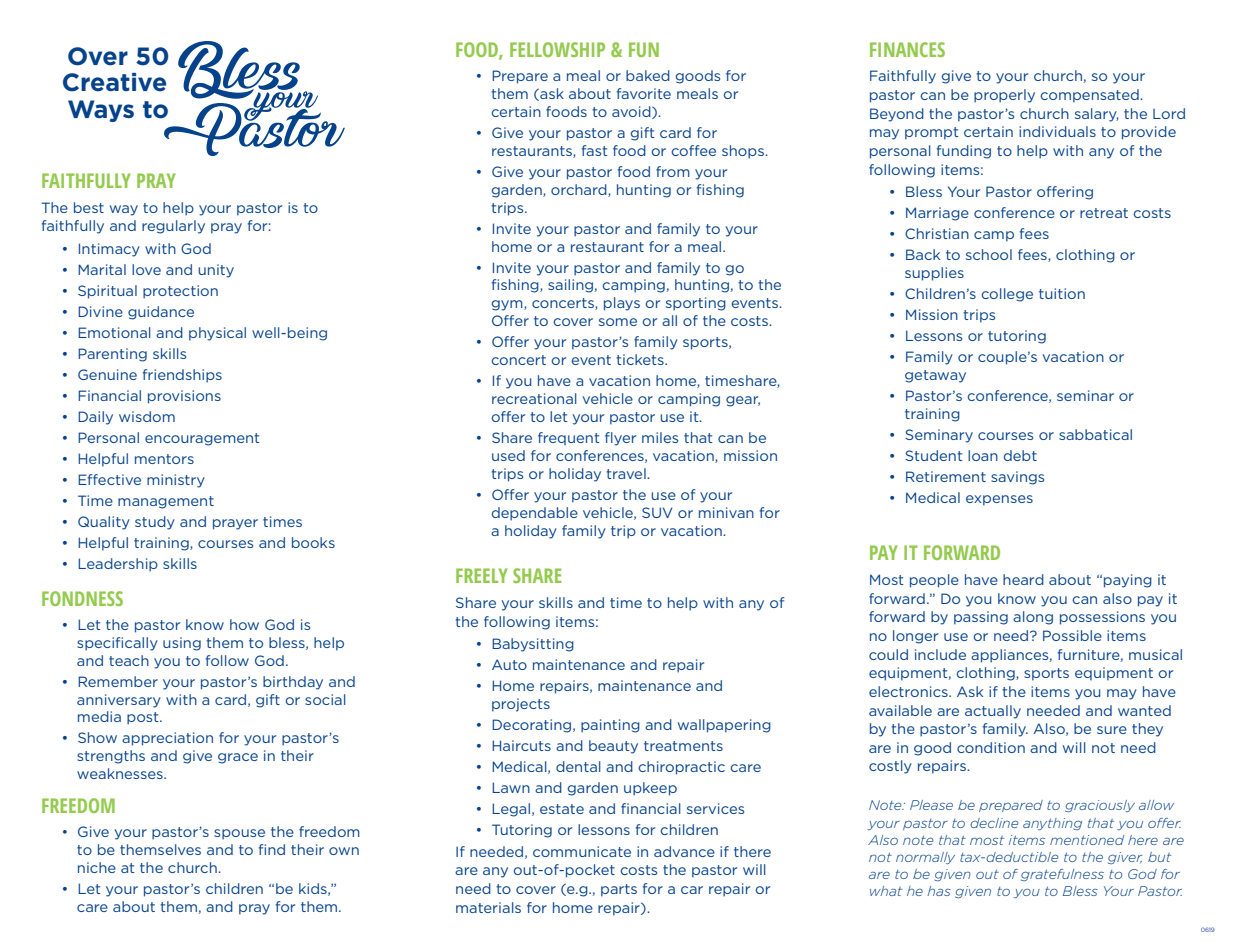  What do you see at coordinates (619, 890) in the screenshot?
I see `parts` at bounding box center [619, 890].
